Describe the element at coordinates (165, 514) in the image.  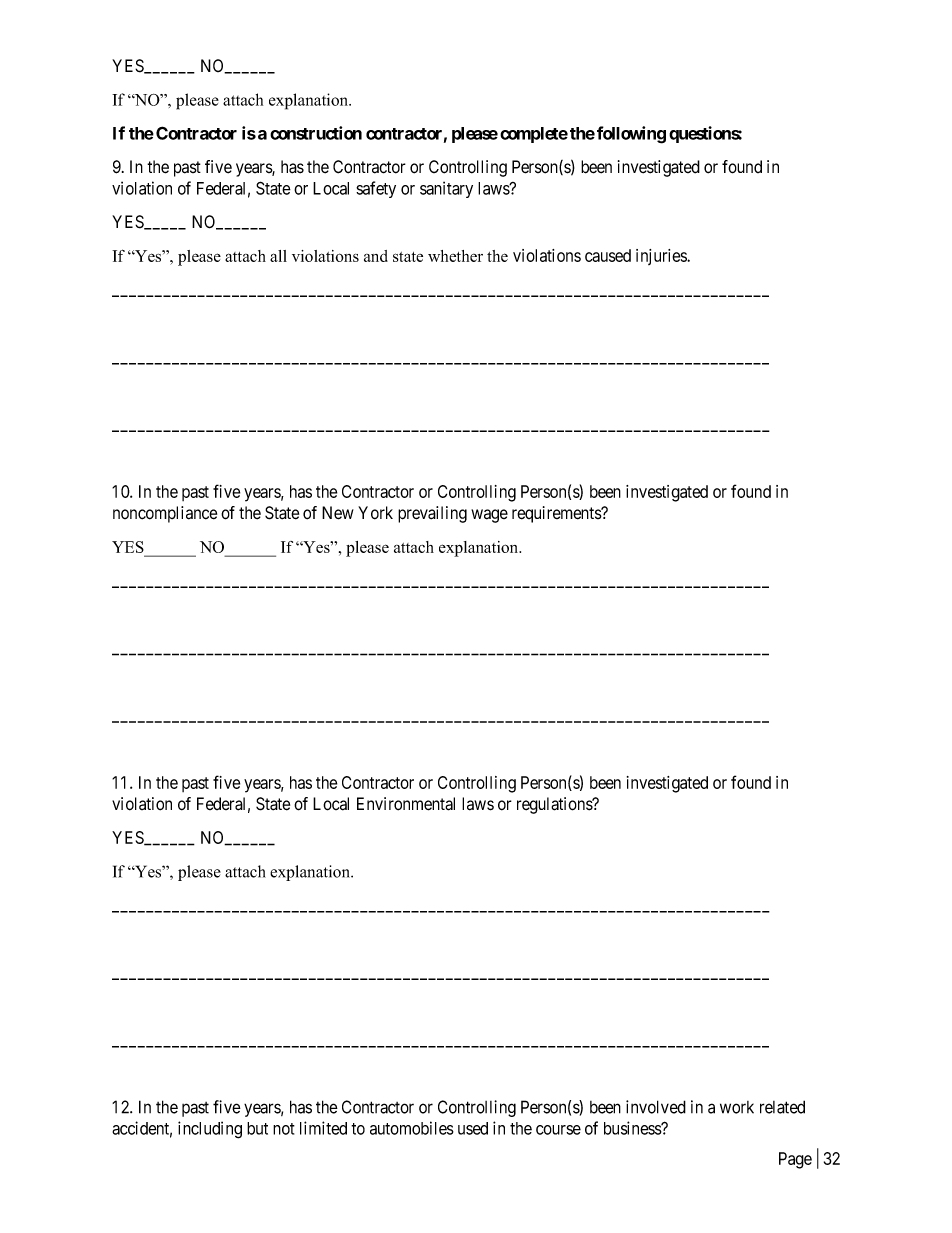
I see `noncompliance` at that location.
